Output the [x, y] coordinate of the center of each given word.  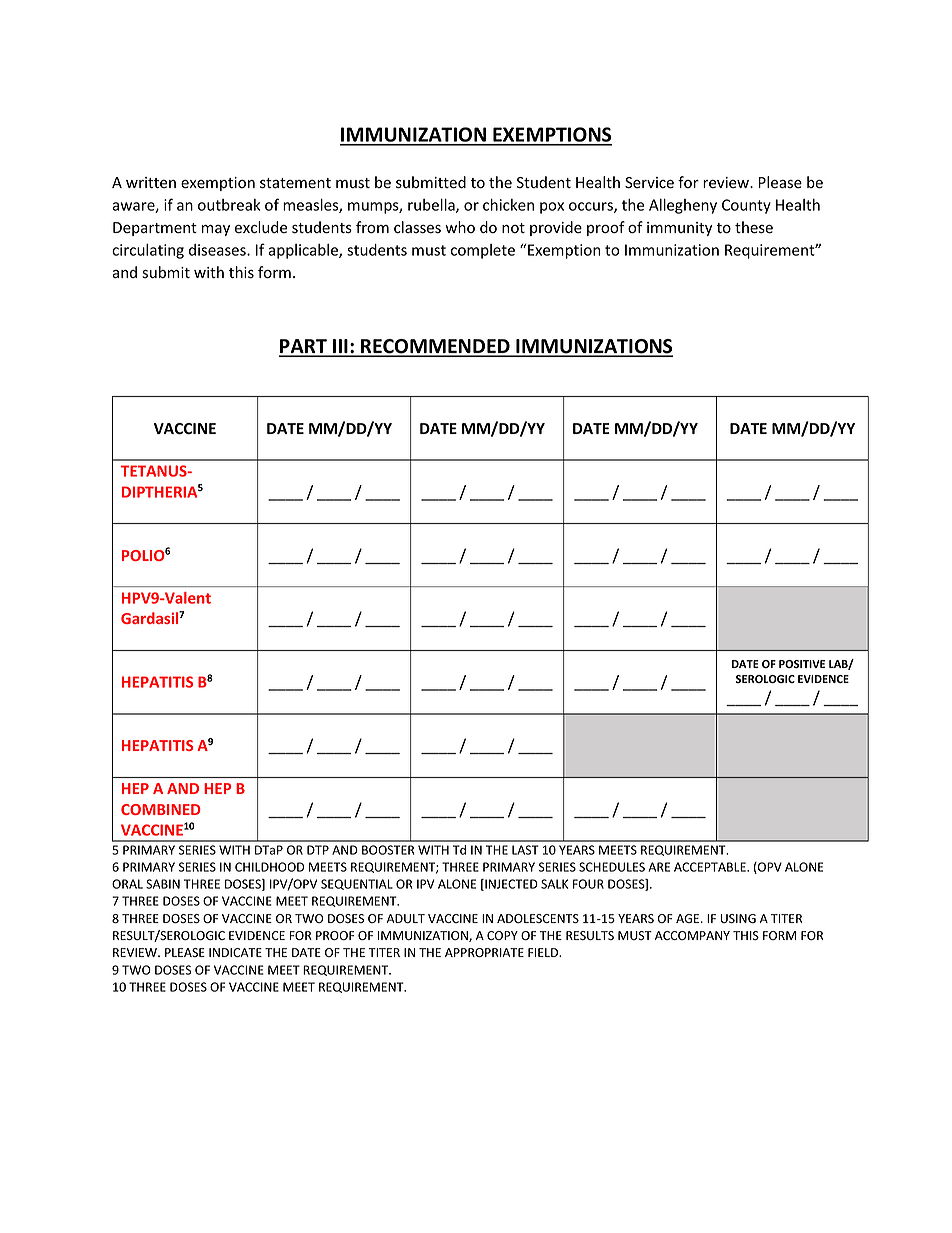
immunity [679, 229]
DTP [318, 850]
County [746, 206]
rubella [432, 205]
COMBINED [161, 809]
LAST [525, 850]
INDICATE [235, 952]
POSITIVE [802, 664]
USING [738, 918]
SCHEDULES [612, 867]
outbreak [229, 205]
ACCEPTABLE [711, 867]
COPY [502, 935]
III [340, 347]
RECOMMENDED [435, 347]
